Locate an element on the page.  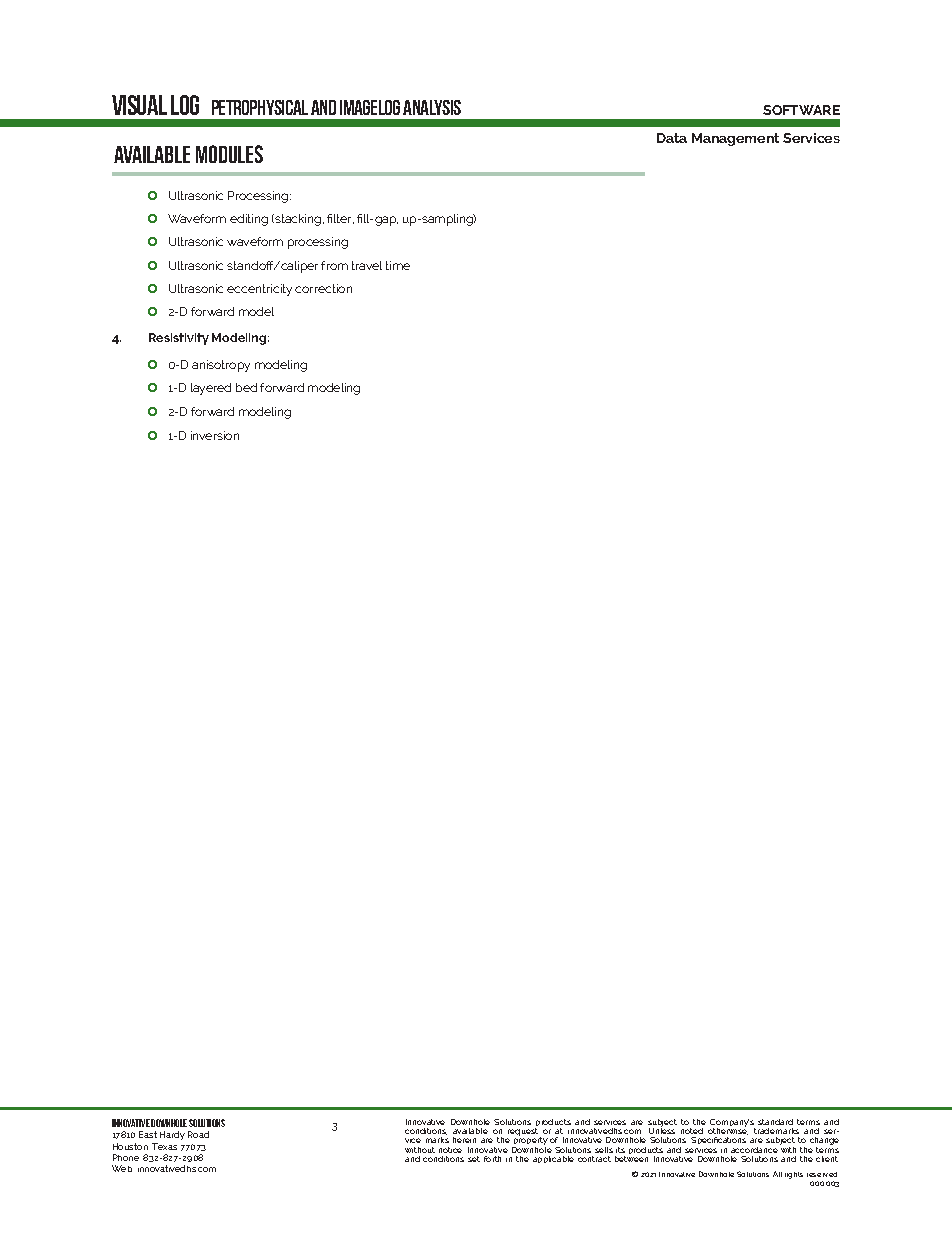
Road is located at coordinates (198, 1134).
